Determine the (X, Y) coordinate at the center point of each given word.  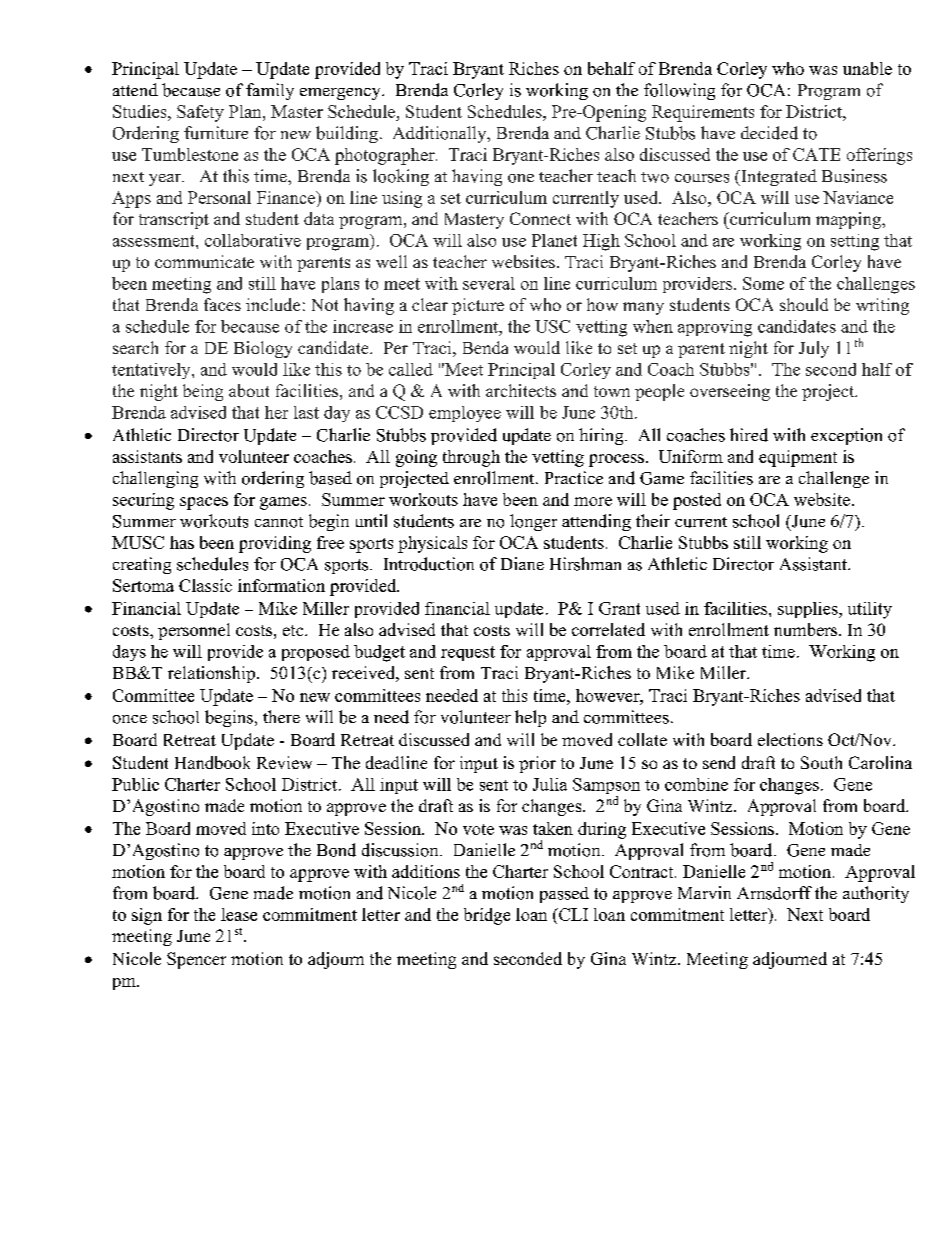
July (814, 349)
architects (521, 390)
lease (239, 914)
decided (769, 133)
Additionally (441, 134)
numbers (805, 629)
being (203, 392)
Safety (200, 113)
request (468, 653)
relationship (211, 674)
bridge (487, 916)
